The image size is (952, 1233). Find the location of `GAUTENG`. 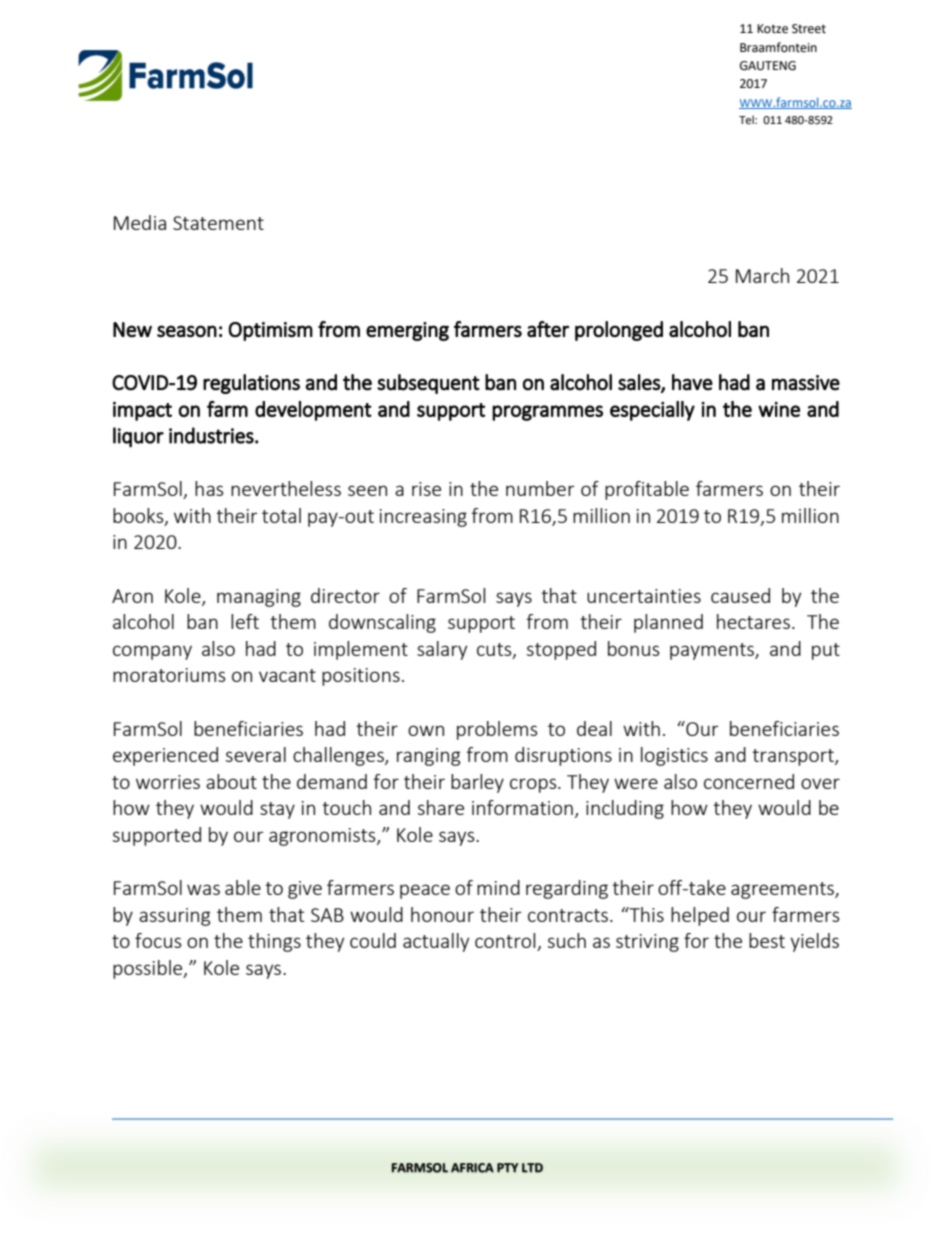

GAUTENG is located at coordinates (768, 66).
